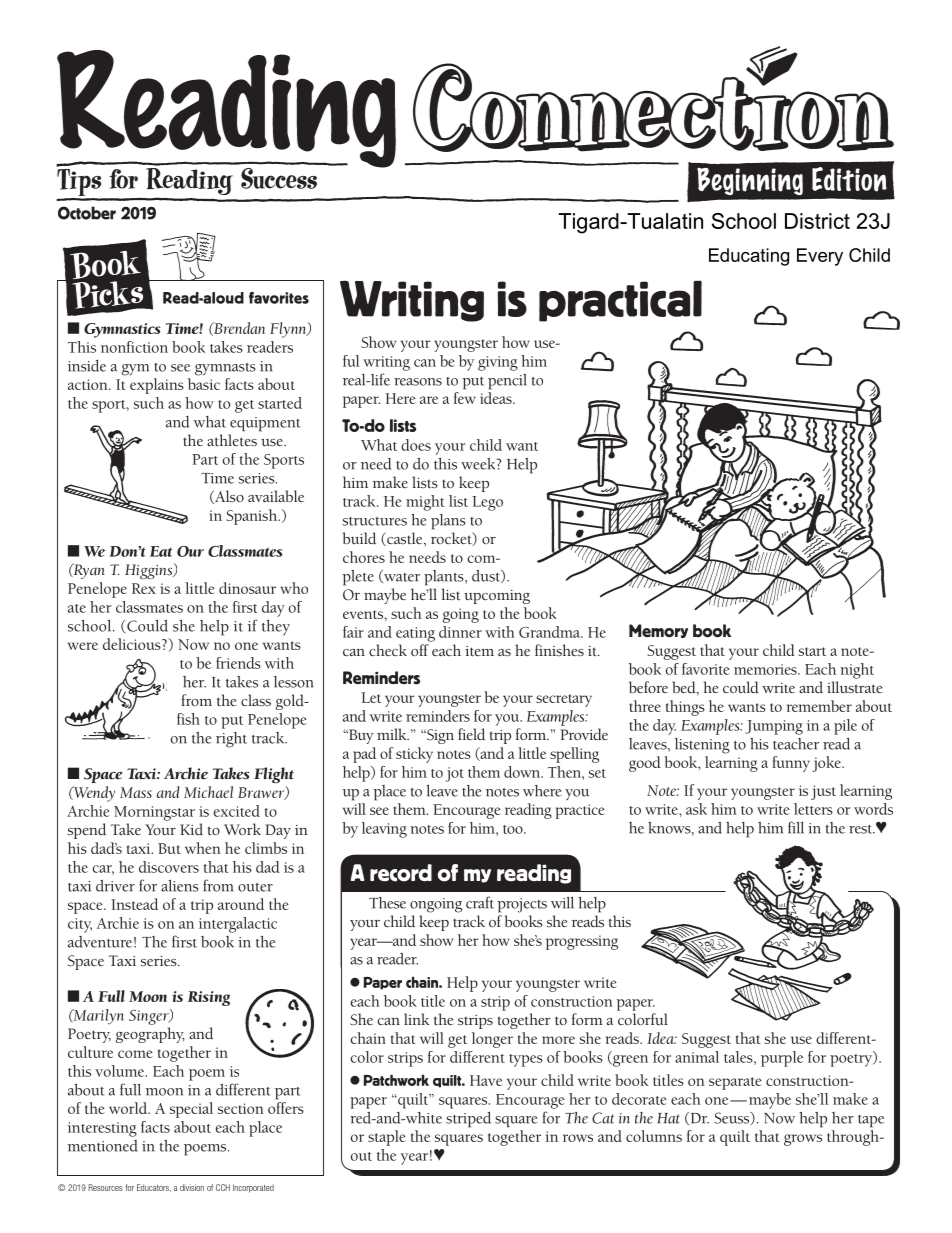  What do you see at coordinates (192, 1187) in the document?
I see `division` at bounding box center [192, 1187].
